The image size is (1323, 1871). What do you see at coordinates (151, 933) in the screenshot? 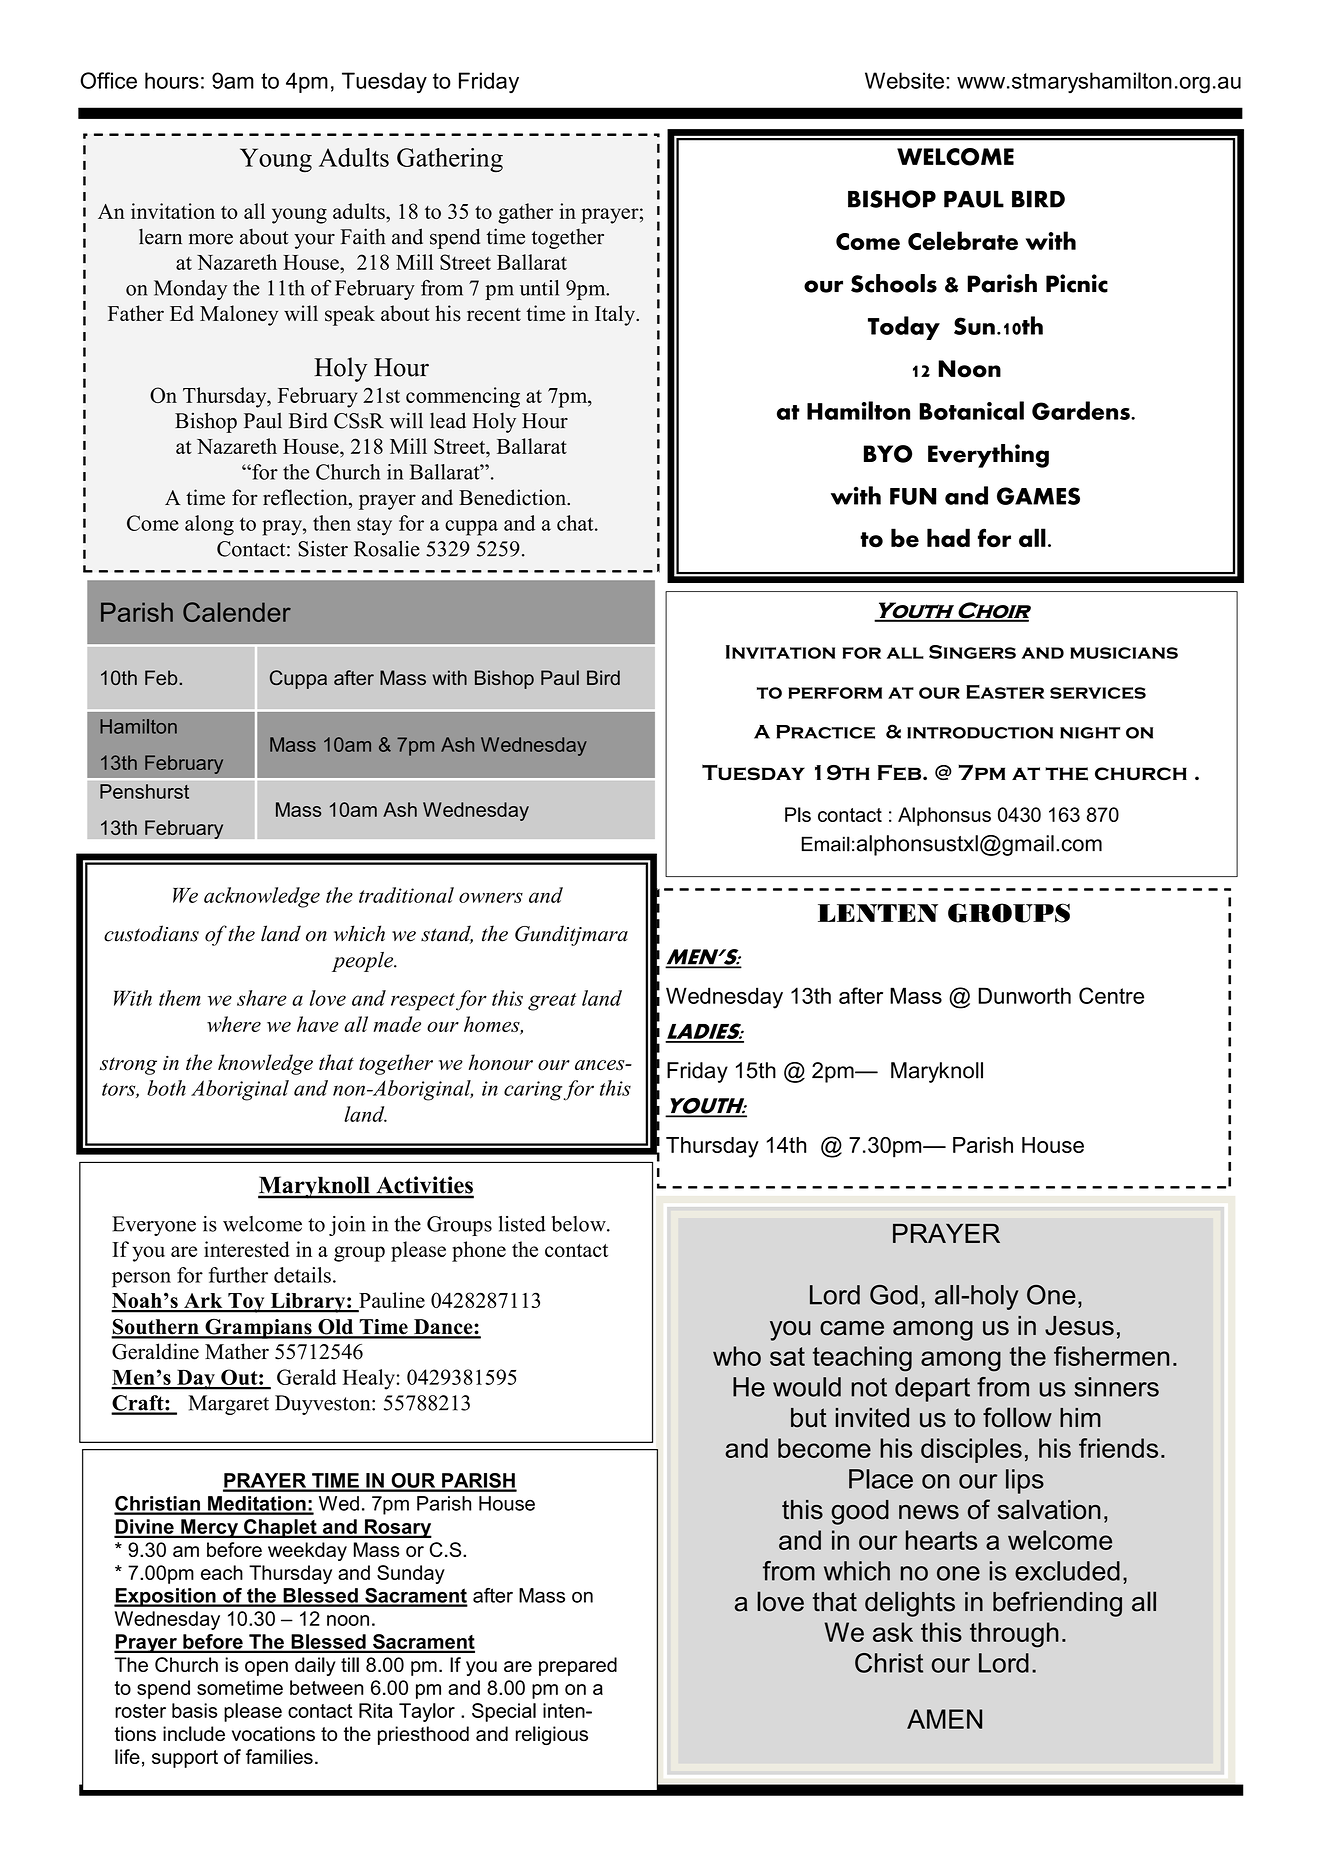
I see `custodians` at bounding box center [151, 933].
